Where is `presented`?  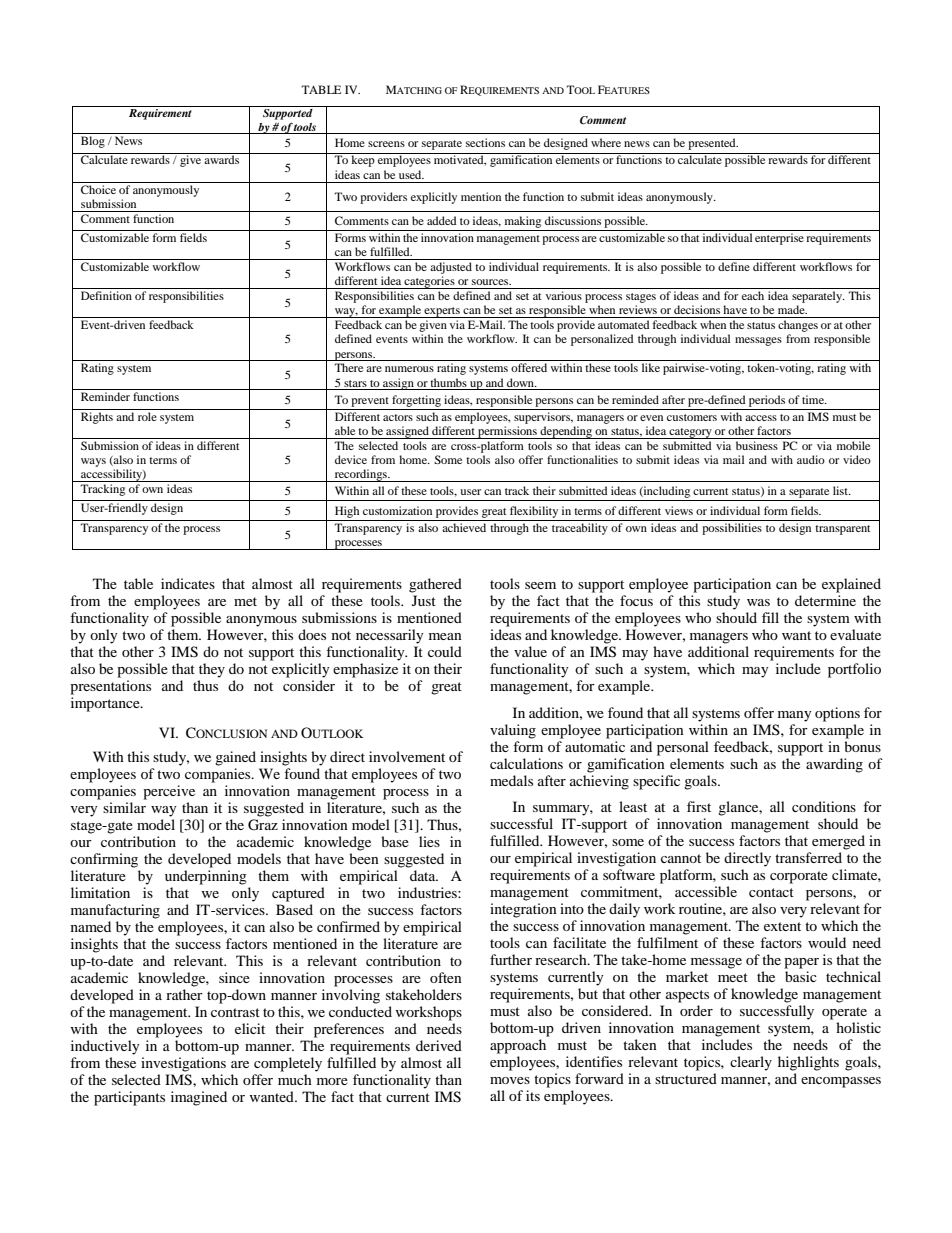
presented is located at coordinates (713, 144).
